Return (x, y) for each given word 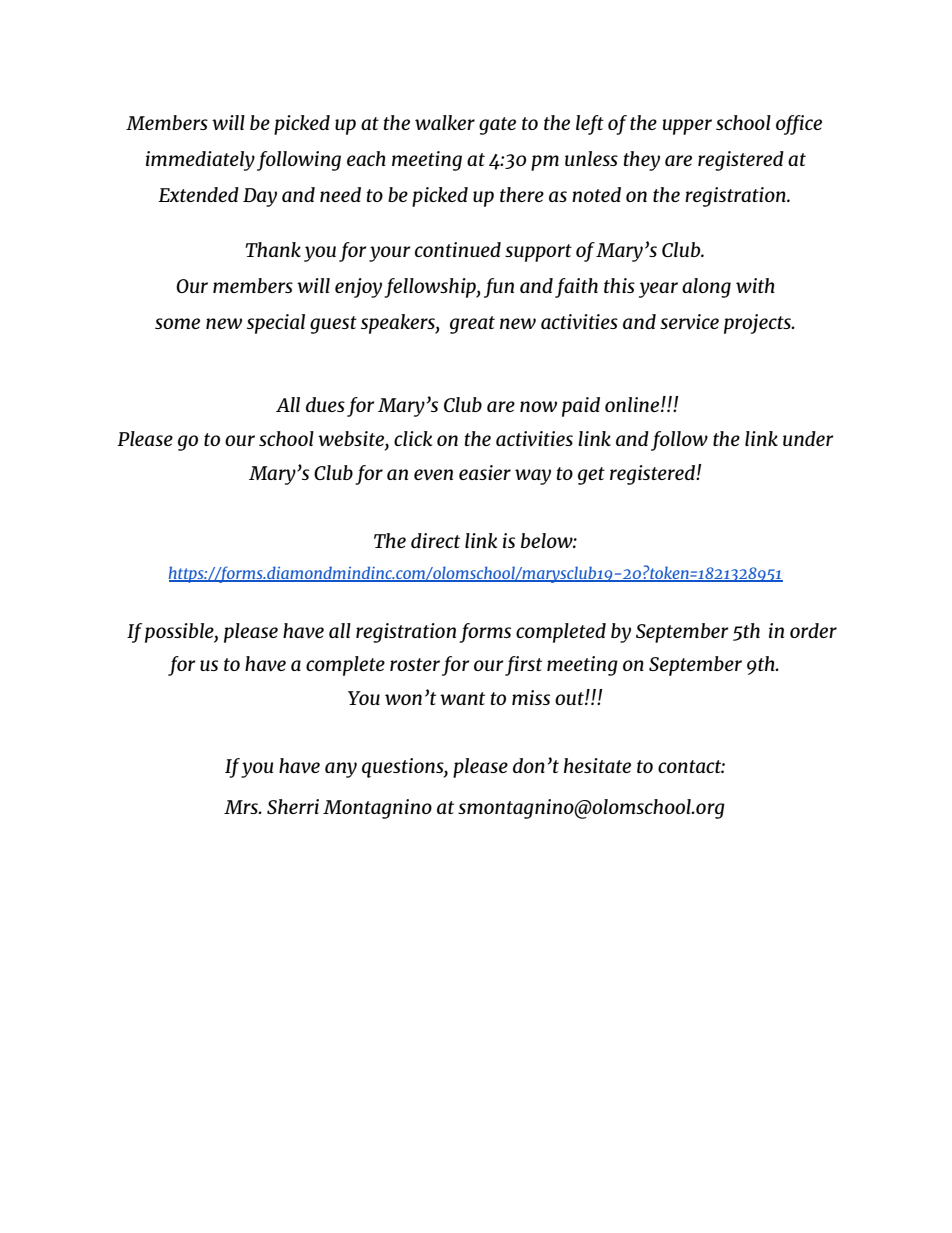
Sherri (293, 806)
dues (325, 404)
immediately (200, 161)
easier (485, 472)
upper (687, 127)
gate (497, 126)
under (808, 438)
